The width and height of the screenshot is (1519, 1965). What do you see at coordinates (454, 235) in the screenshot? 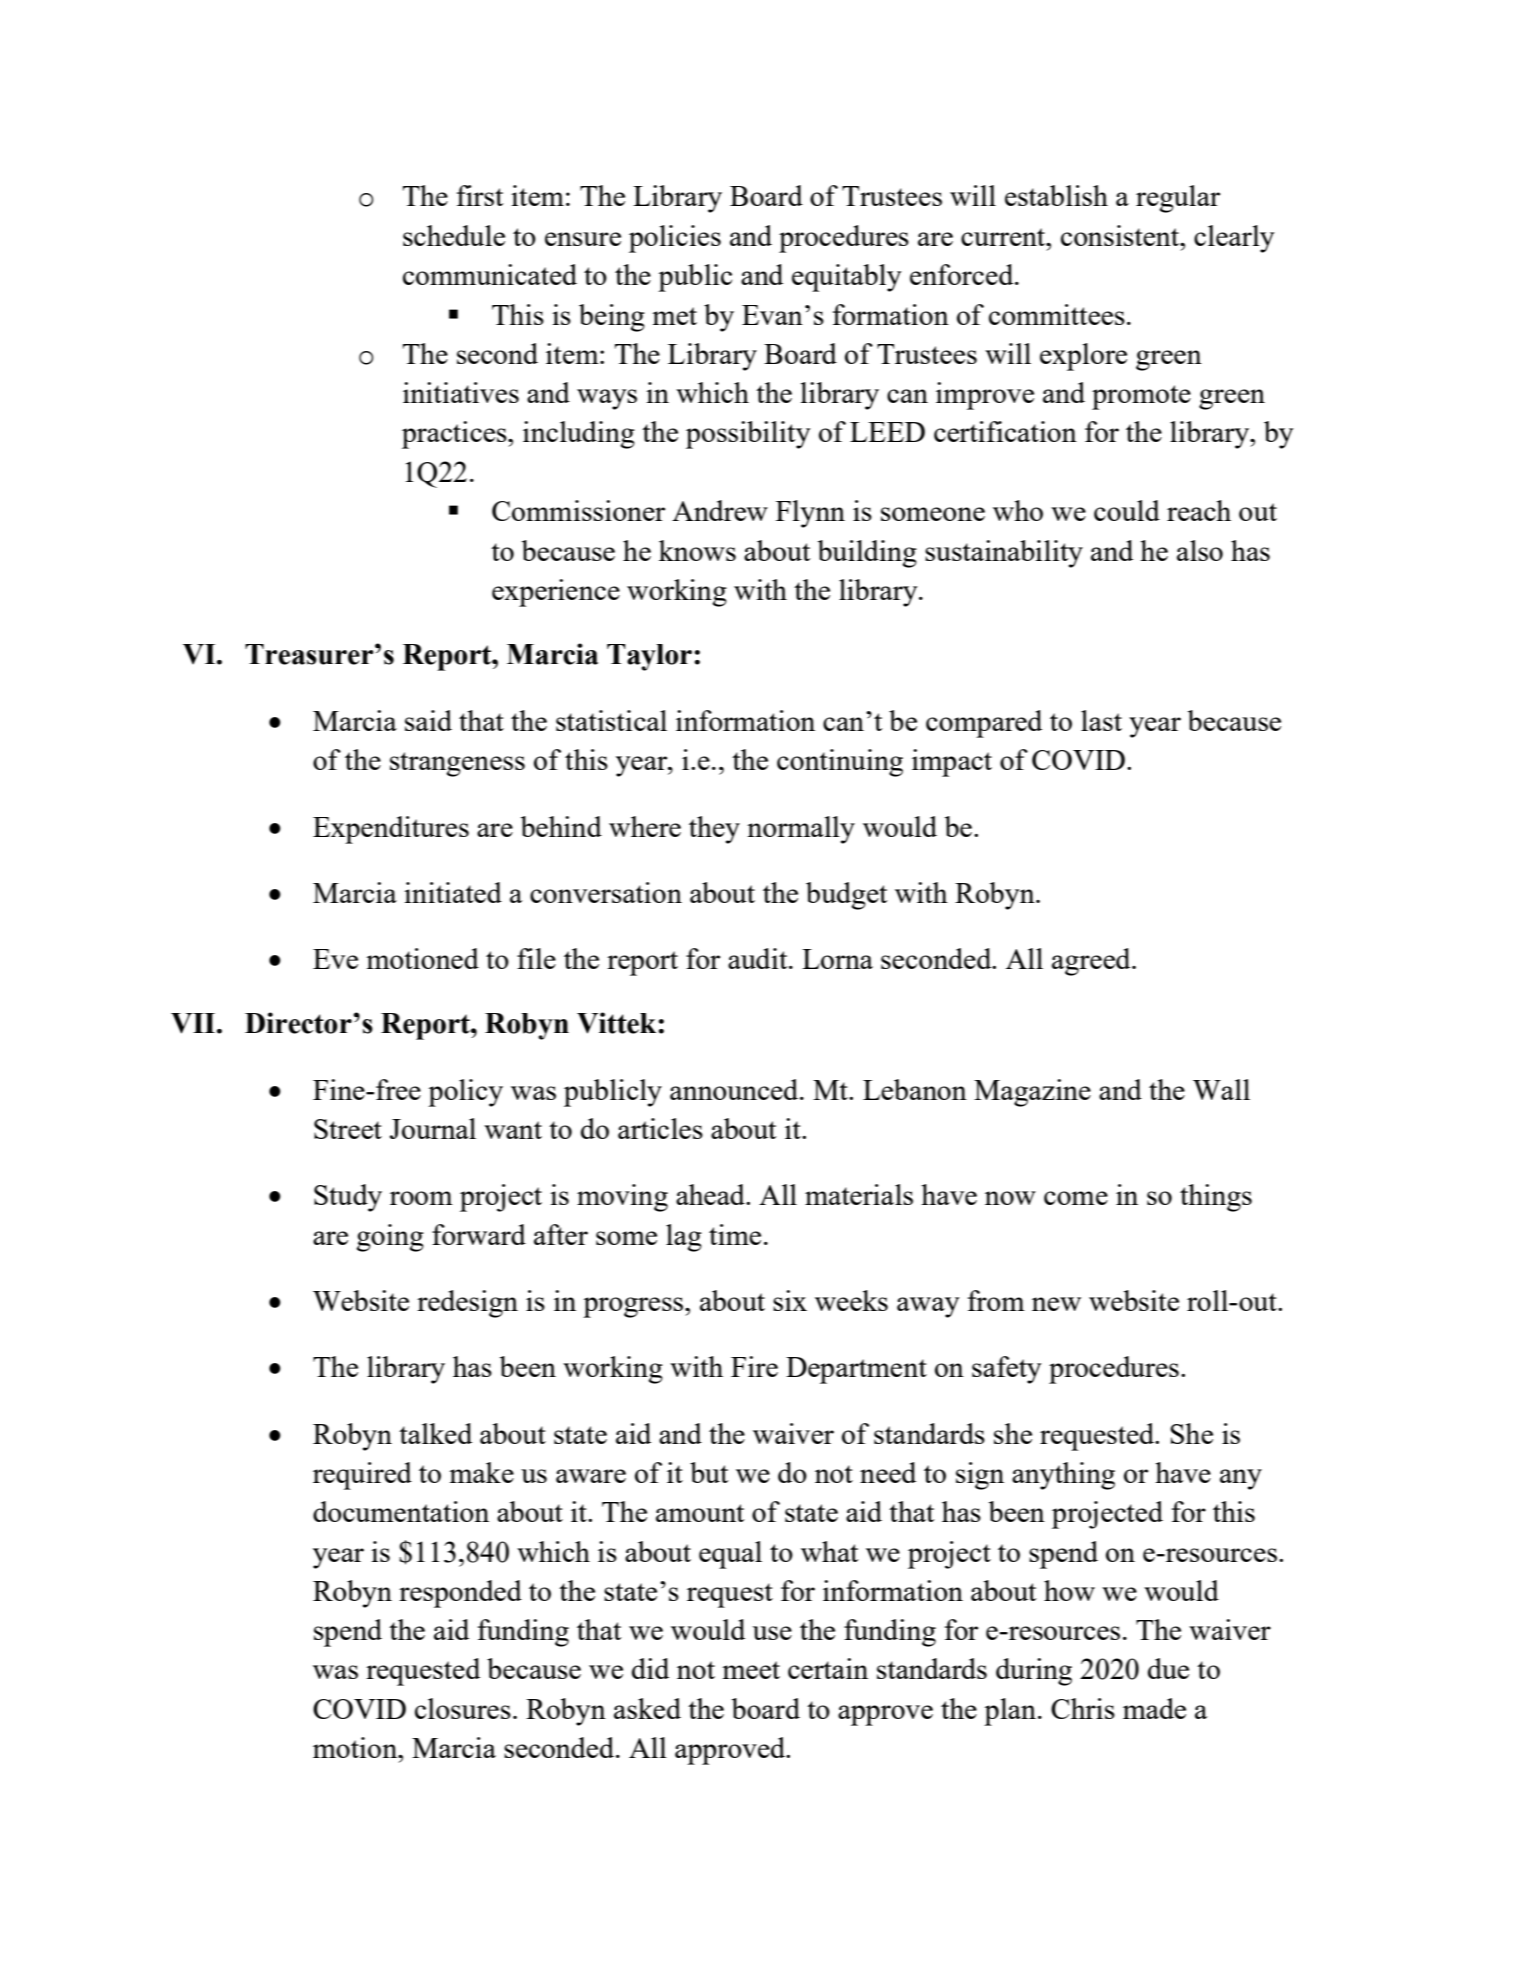
I see `schedule` at bounding box center [454, 235].
